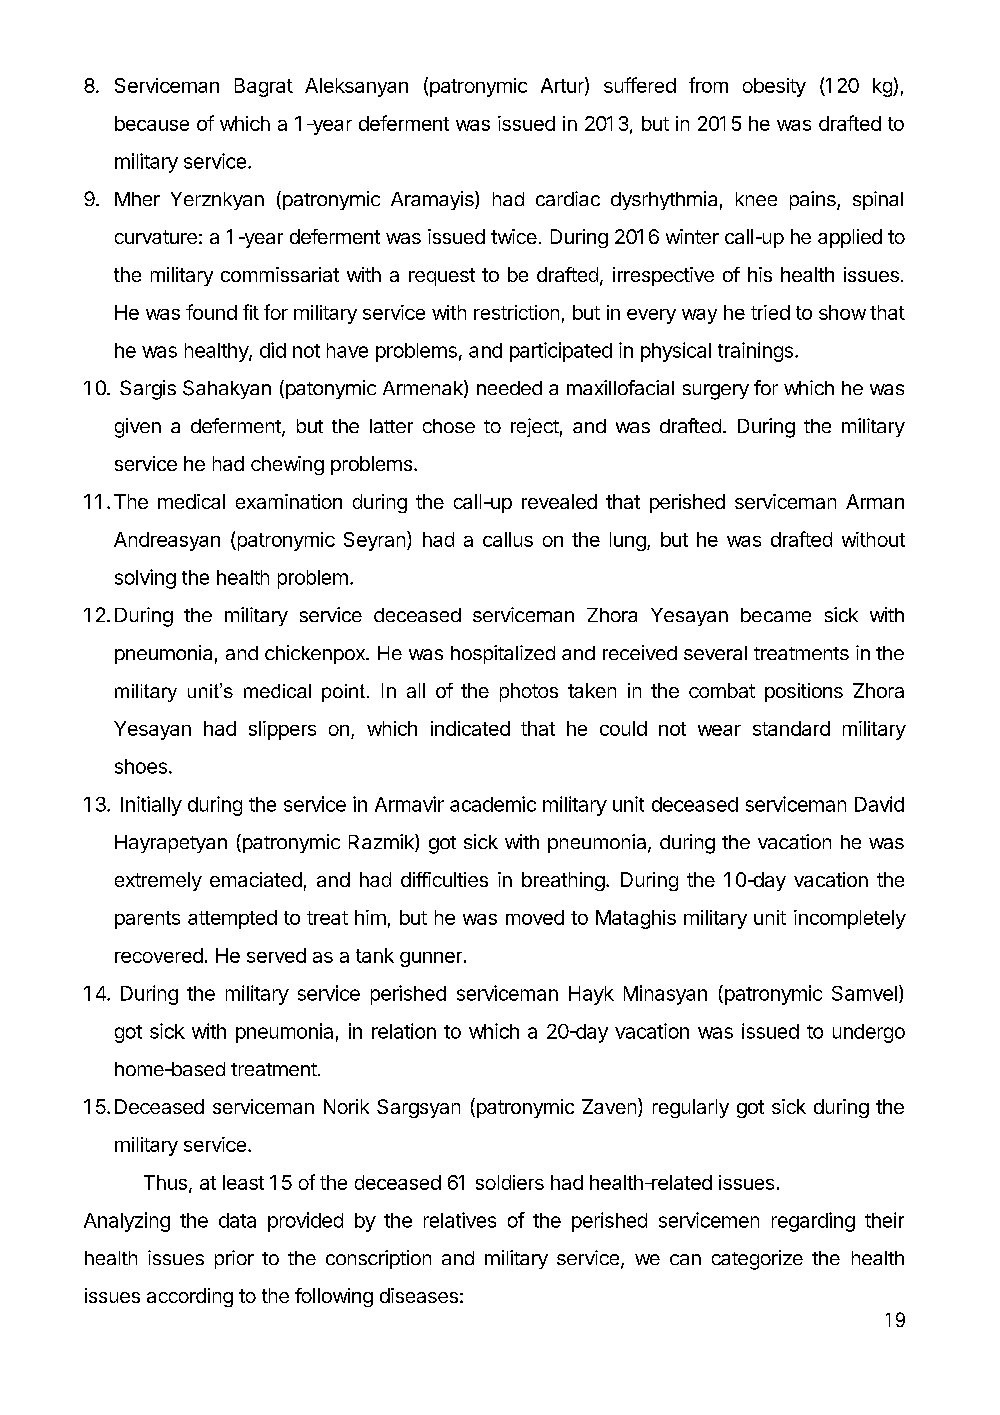 The width and height of the screenshot is (1000, 1415). I want to click on emaciated, so click(256, 879).
